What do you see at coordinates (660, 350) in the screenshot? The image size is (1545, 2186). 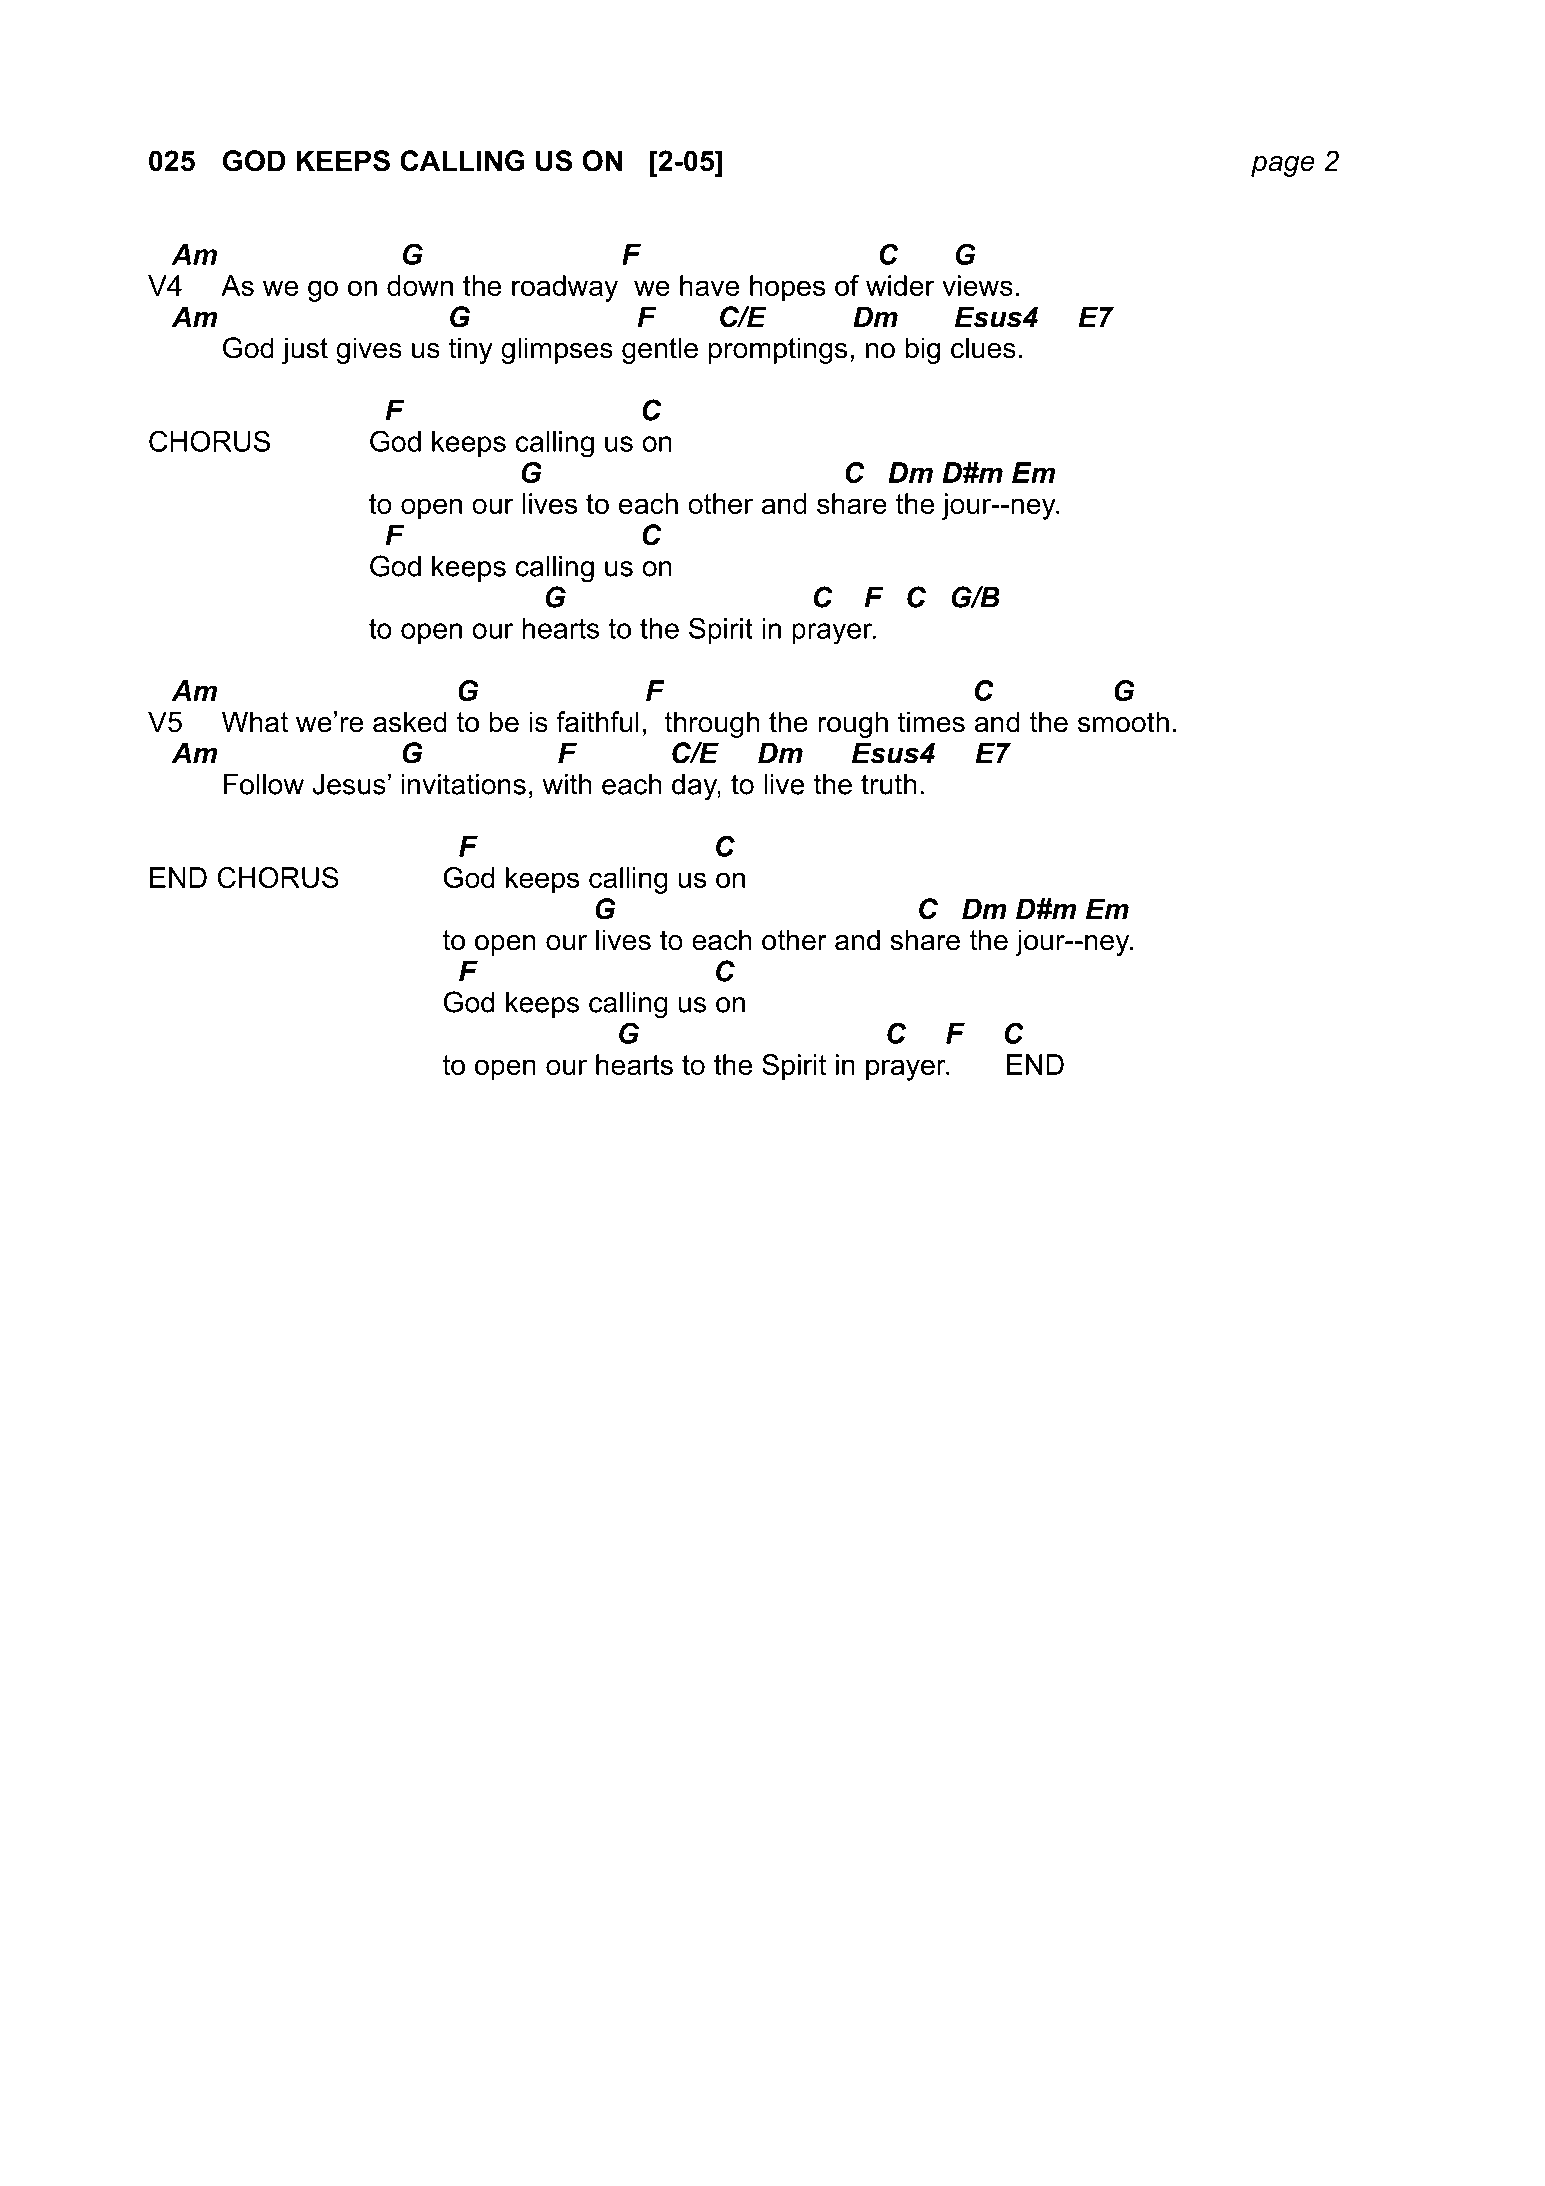 I see `gentle` at bounding box center [660, 350].
